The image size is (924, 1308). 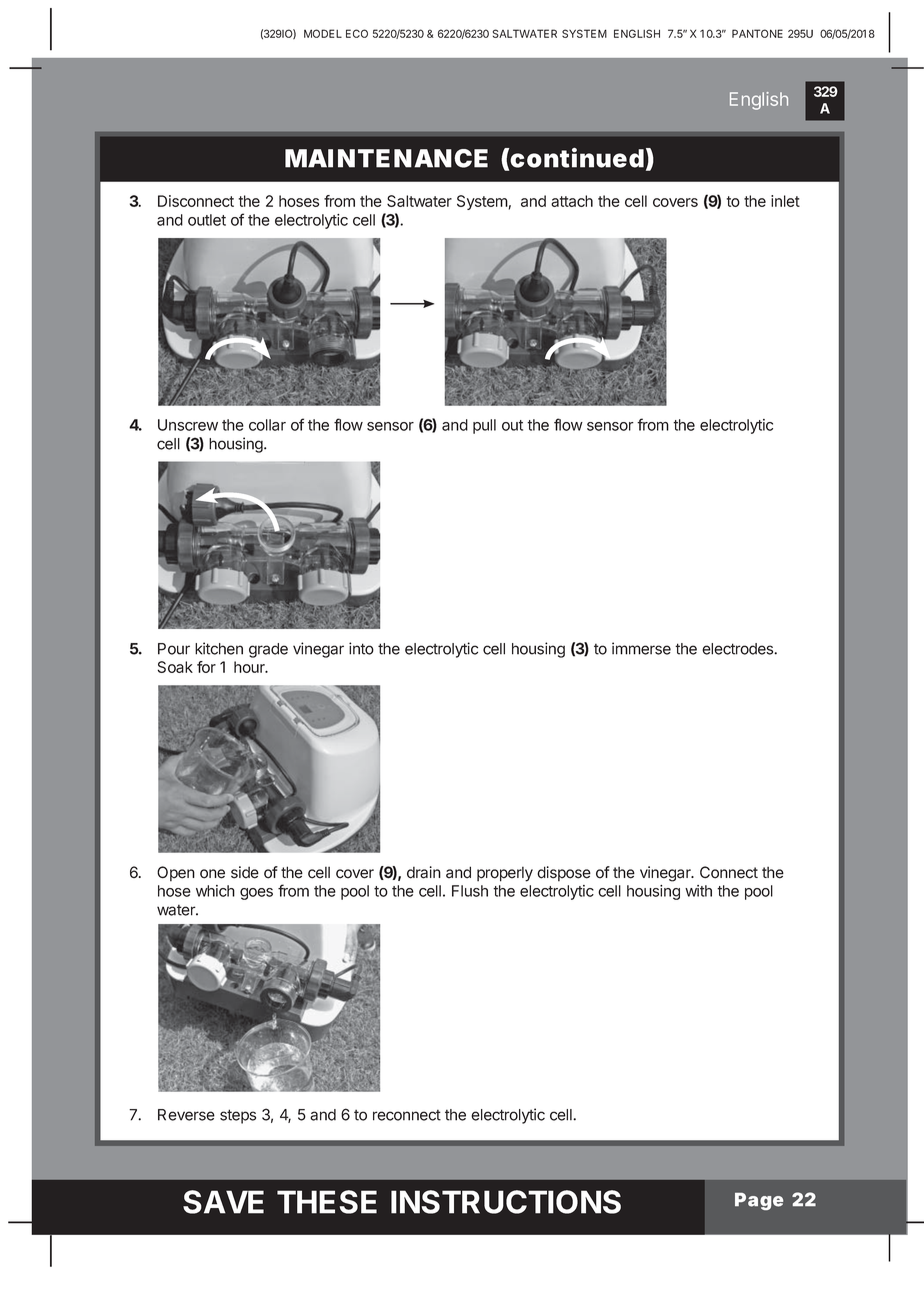 What do you see at coordinates (223, 1202) in the screenshot?
I see `SAVE` at bounding box center [223, 1202].
